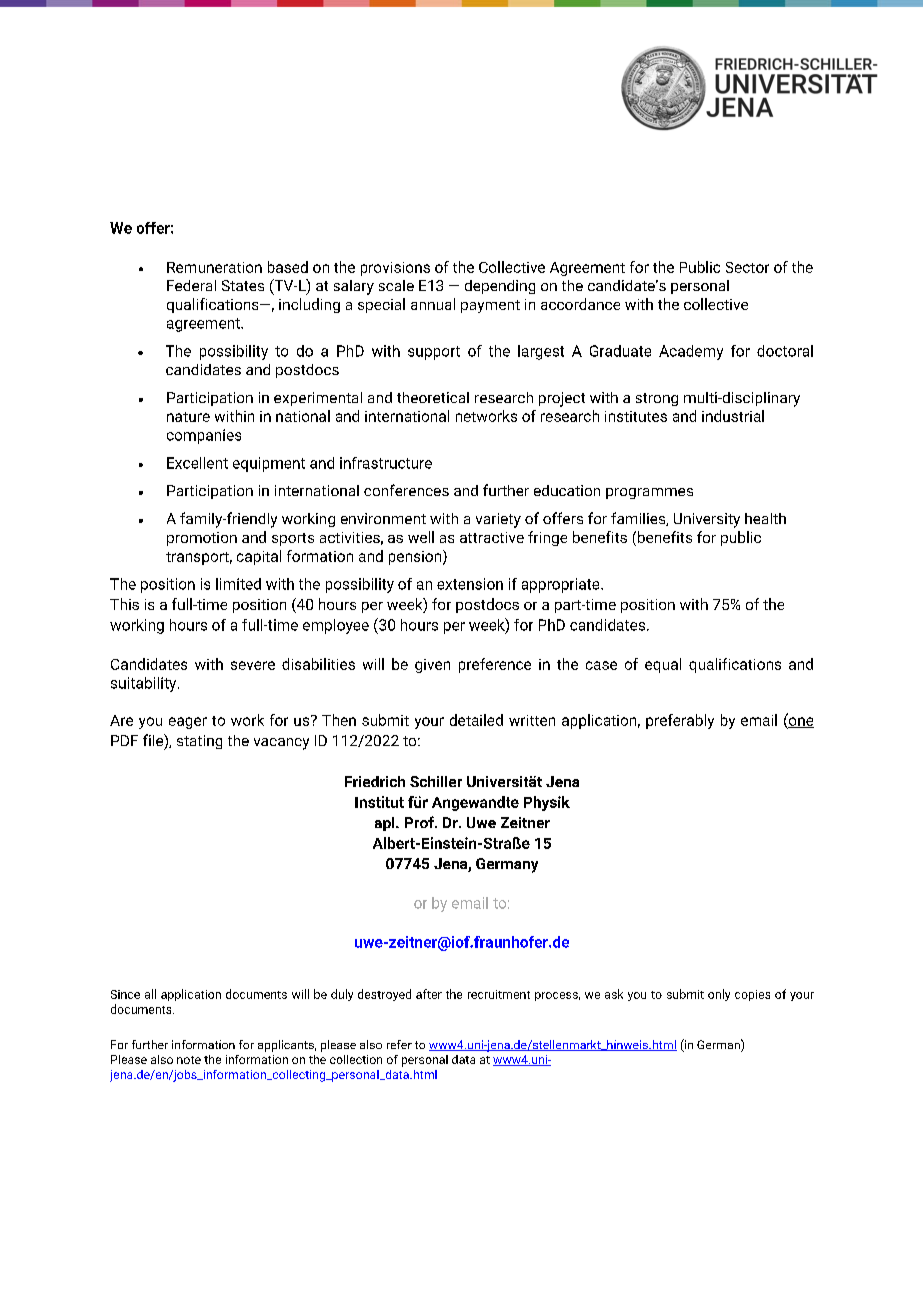 Image resolution: width=924 pixels, height=1308 pixels. Describe the element at coordinates (663, 665) in the screenshot. I see `equal` at that location.
